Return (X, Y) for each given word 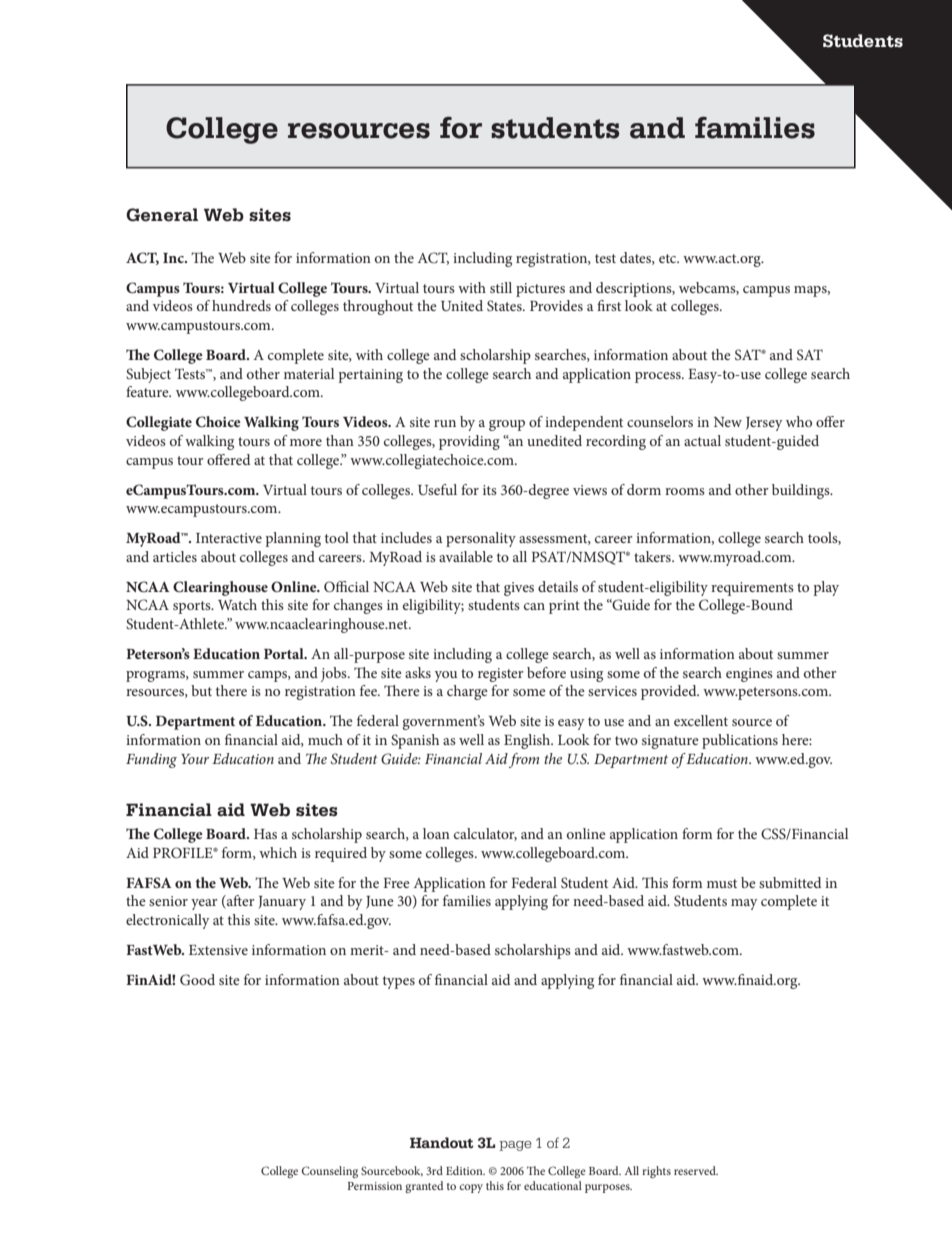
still (501, 287)
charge (467, 692)
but (201, 690)
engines (749, 675)
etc (669, 258)
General (162, 215)
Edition (465, 1170)
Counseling (330, 1172)
